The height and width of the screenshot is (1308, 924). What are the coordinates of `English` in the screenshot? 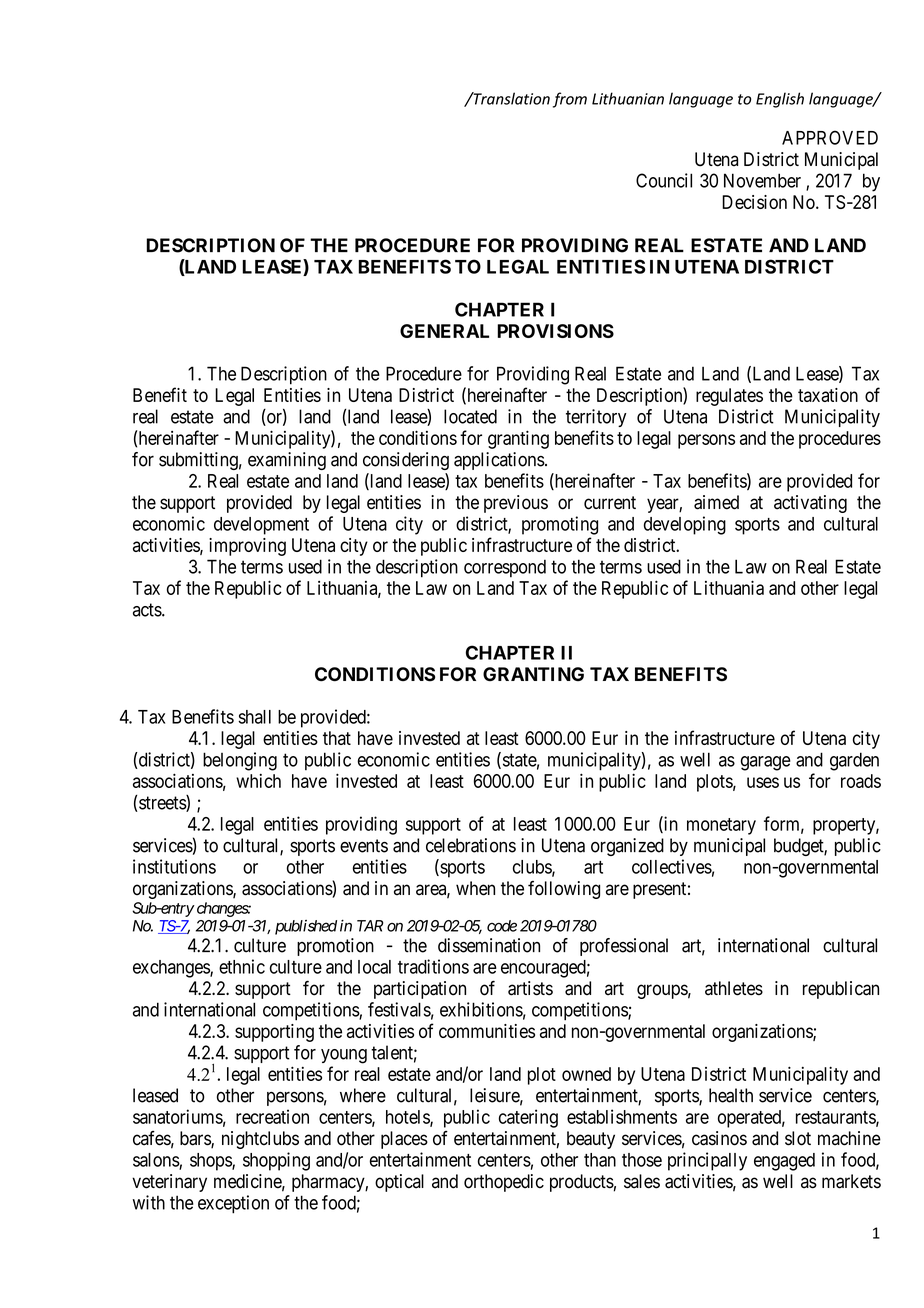 It's located at (780, 100).
